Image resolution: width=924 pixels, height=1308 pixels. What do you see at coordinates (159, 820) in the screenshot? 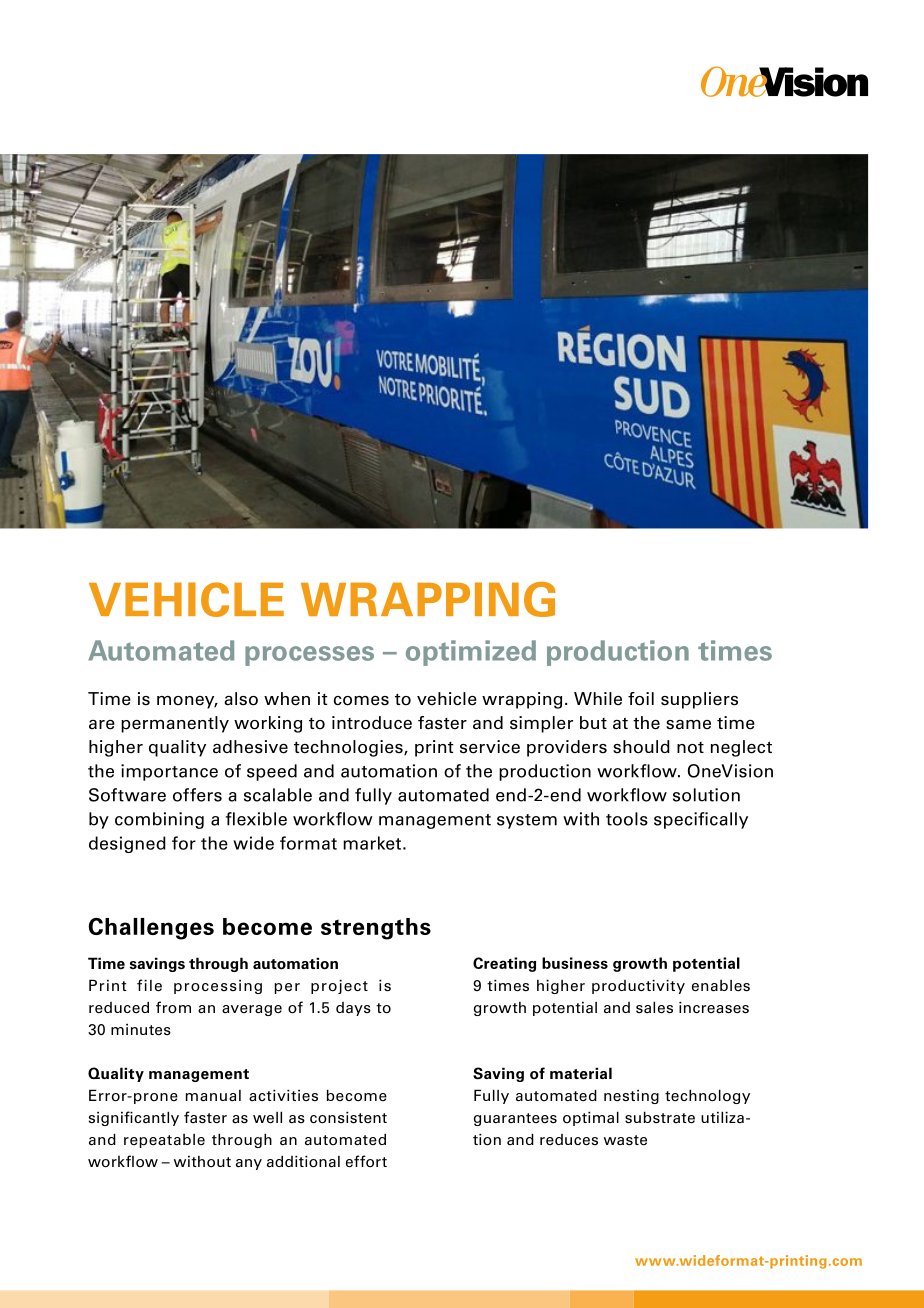
I see `combining` at bounding box center [159, 820].
